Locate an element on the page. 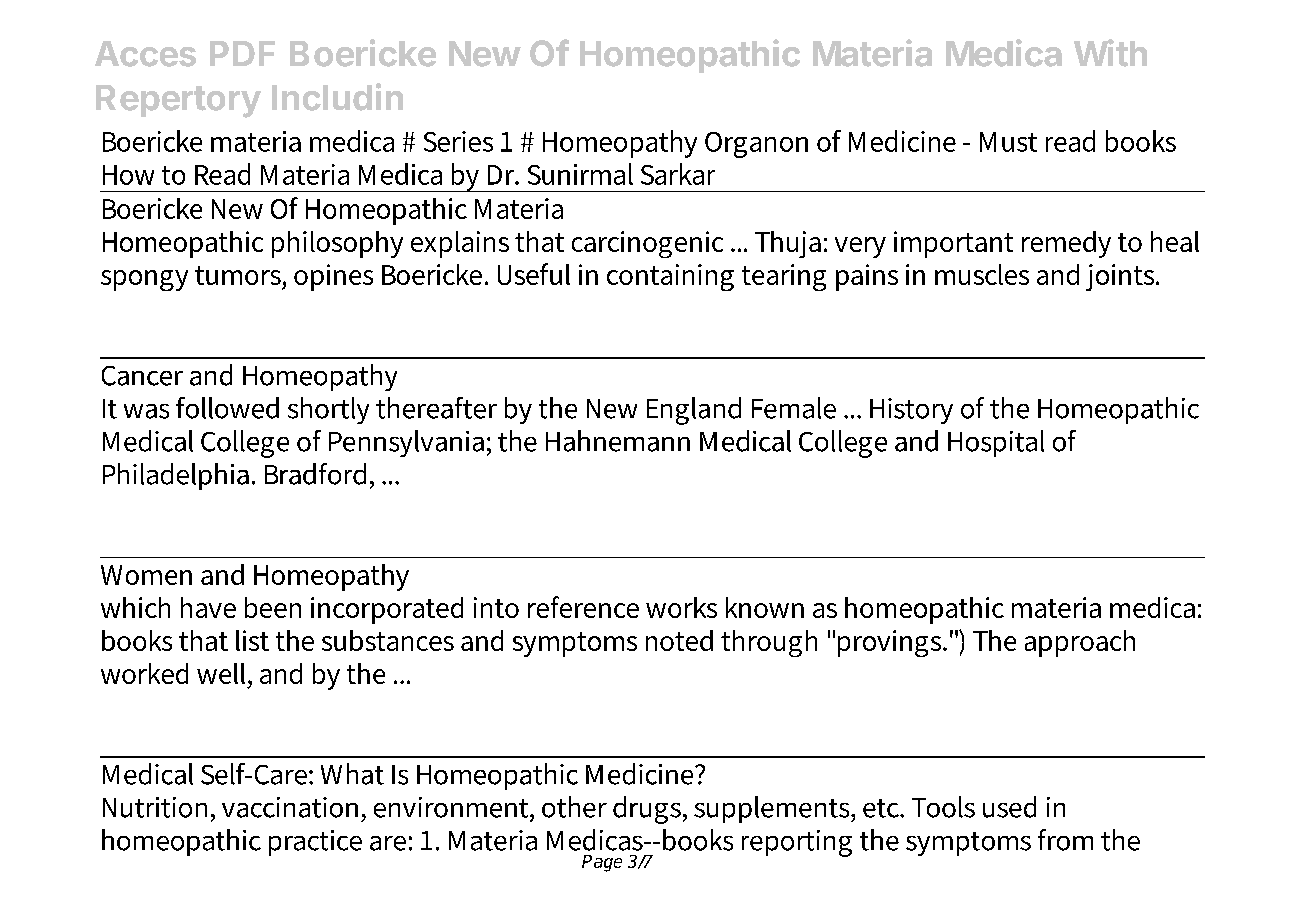 This document has width=1311, height=924. opines is located at coordinates (333, 277).
